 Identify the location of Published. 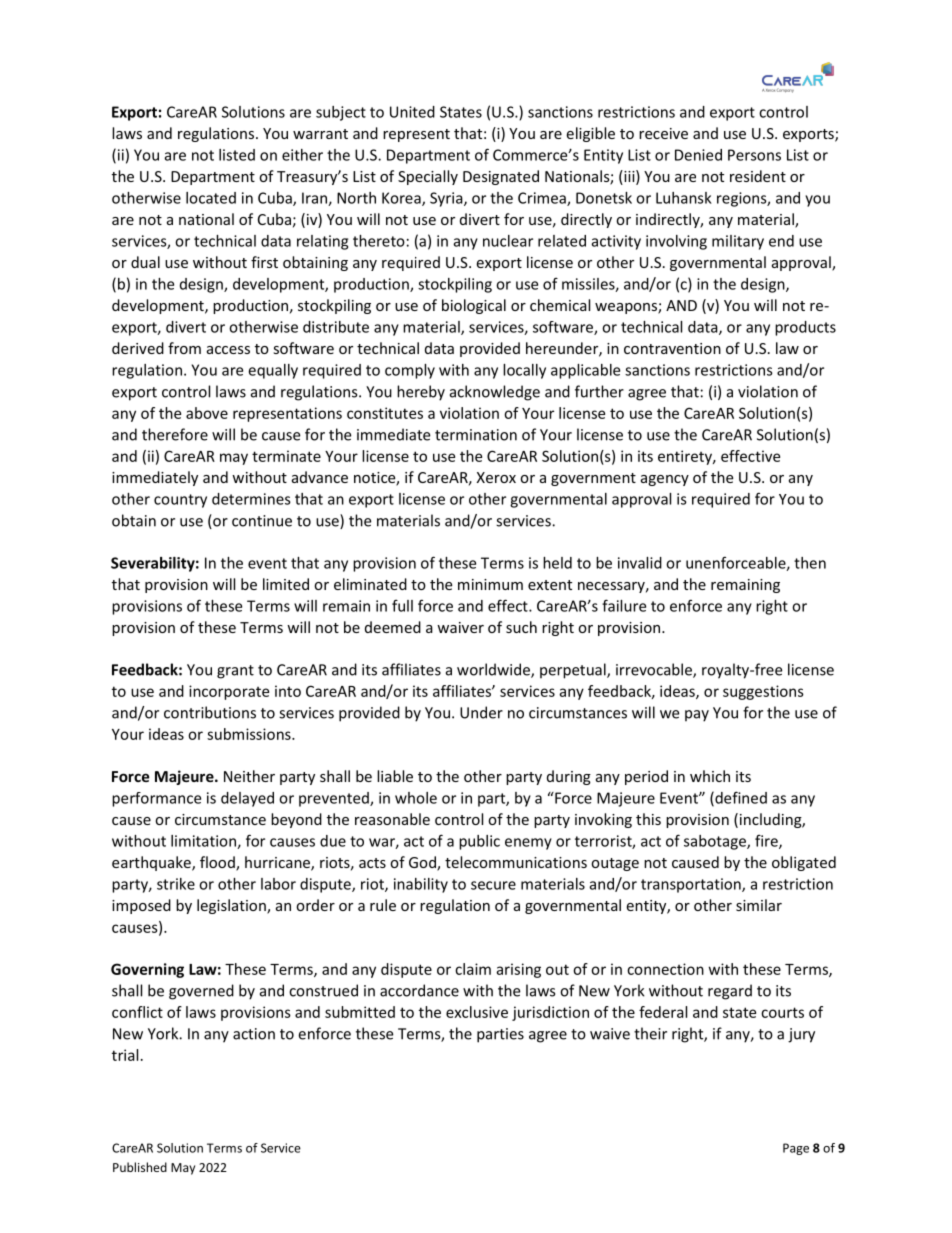
(140, 1167).
